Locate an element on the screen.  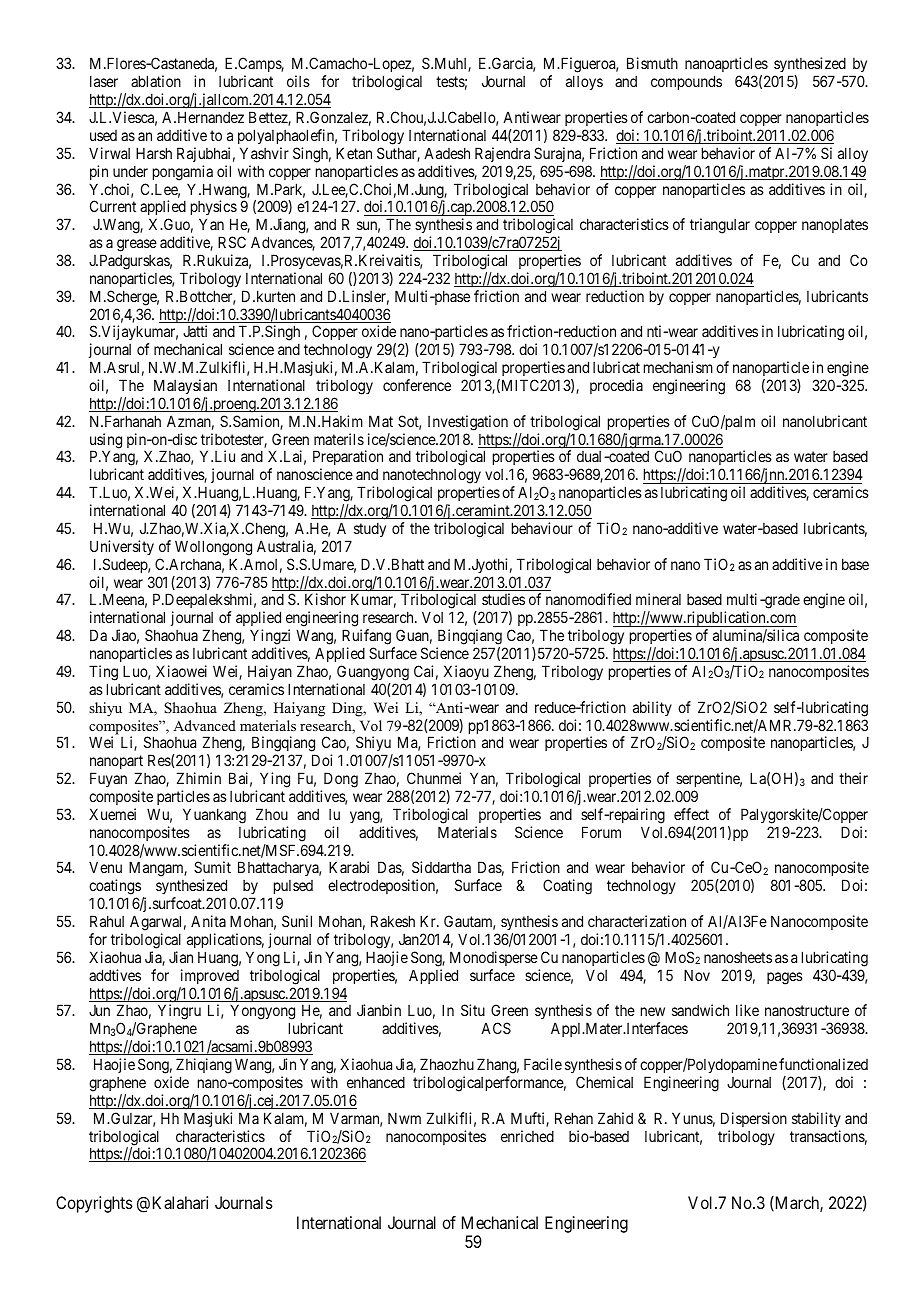
conference is located at coordinates (417, 385).
